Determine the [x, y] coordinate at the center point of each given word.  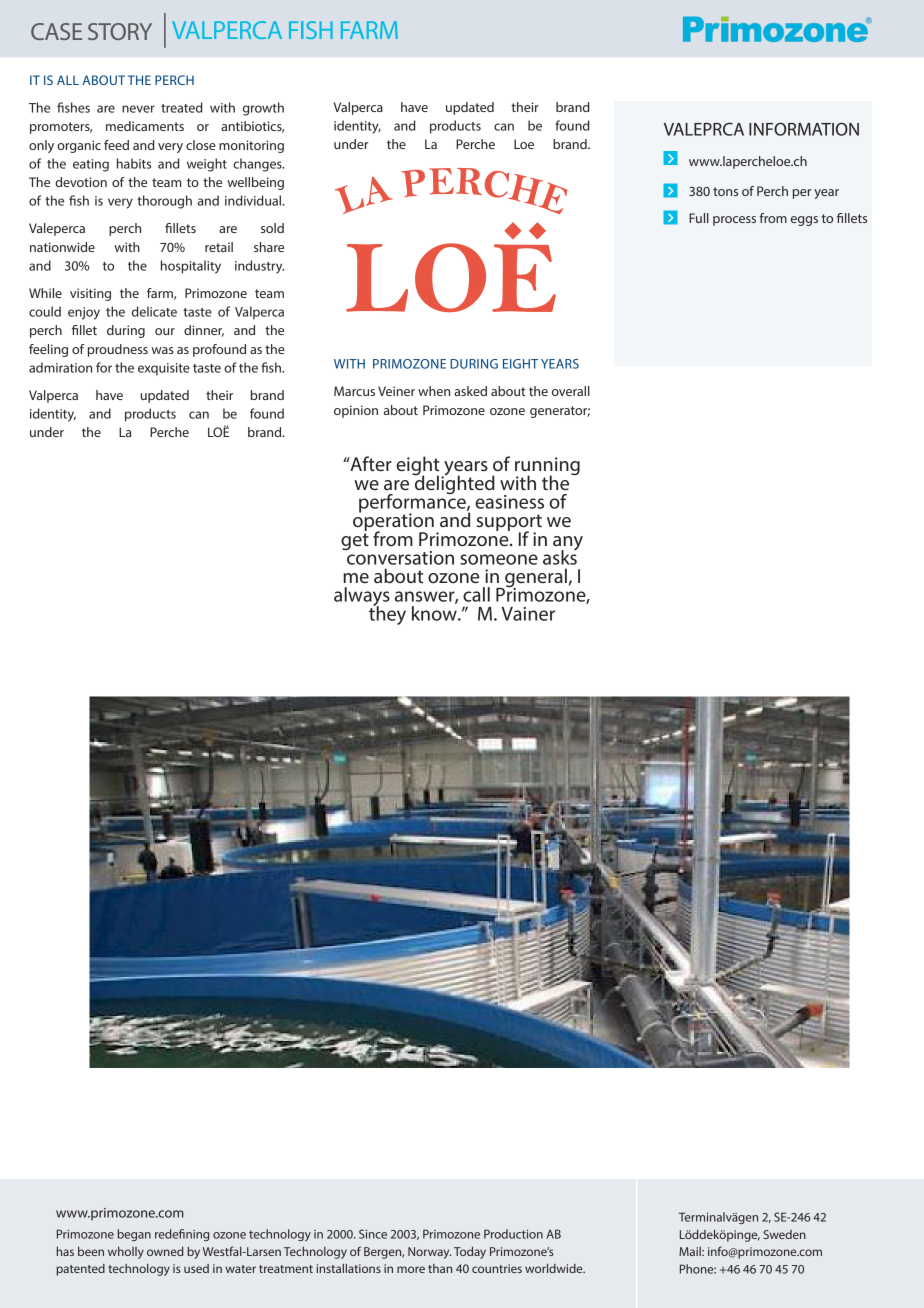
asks [560, 556]
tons [725, 191]
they [387, 614]
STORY [120, 31]
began [134, 1235]
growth [263, 109]
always [362, 598]
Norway [429, 1253]
